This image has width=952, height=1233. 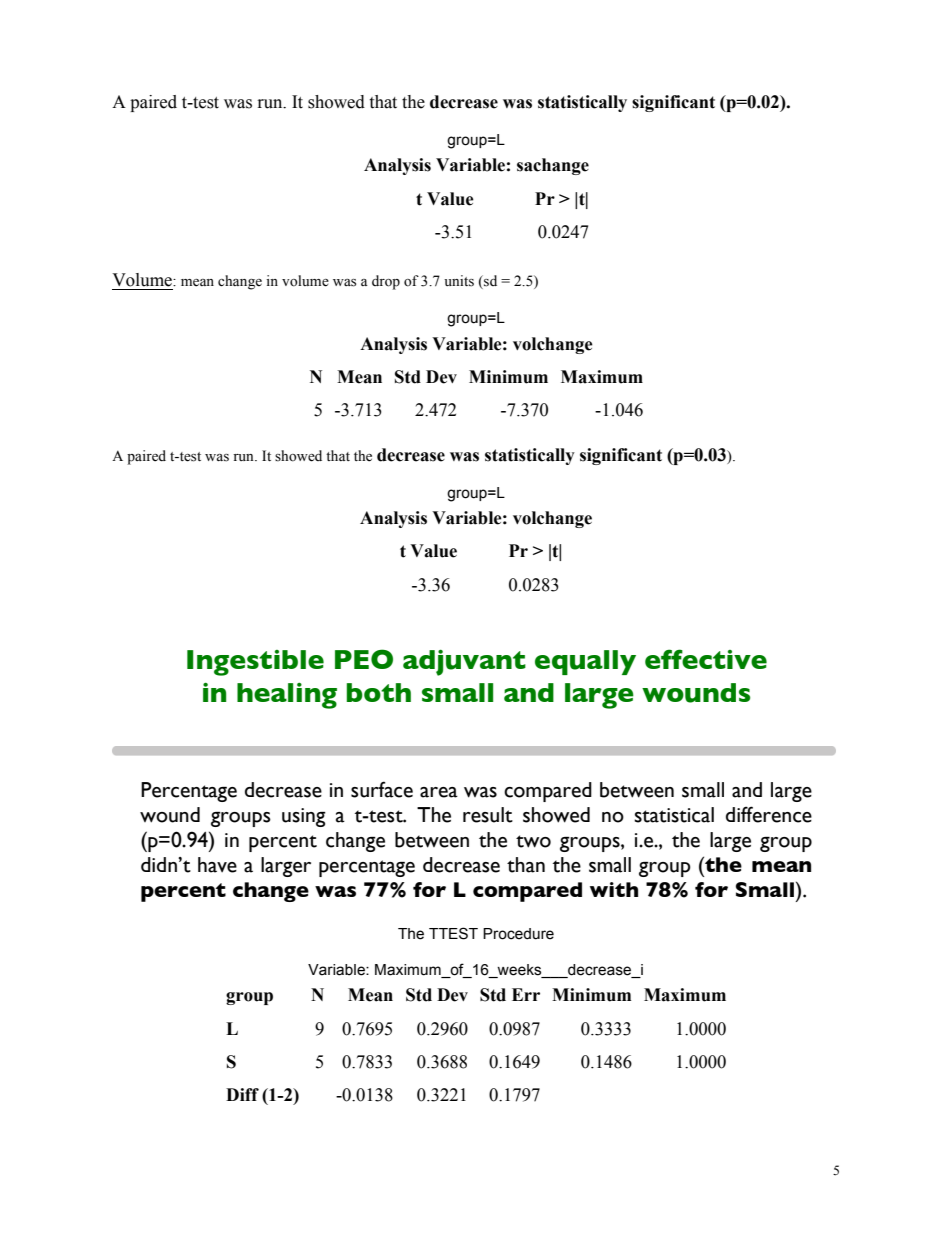 I want to click on Err, so click(x=526, y=994).
